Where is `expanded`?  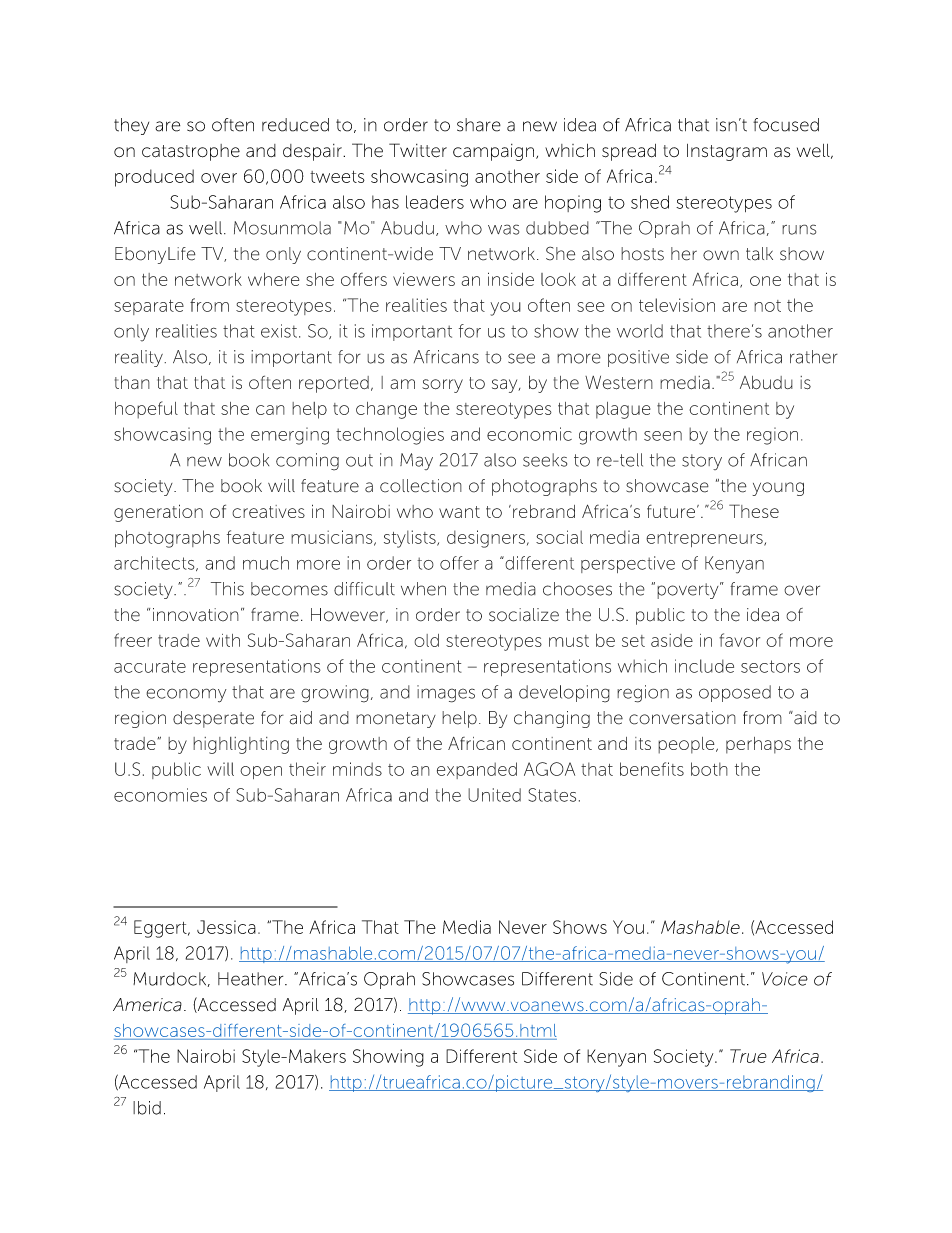
expanded is located at coordinates (477, 770).
